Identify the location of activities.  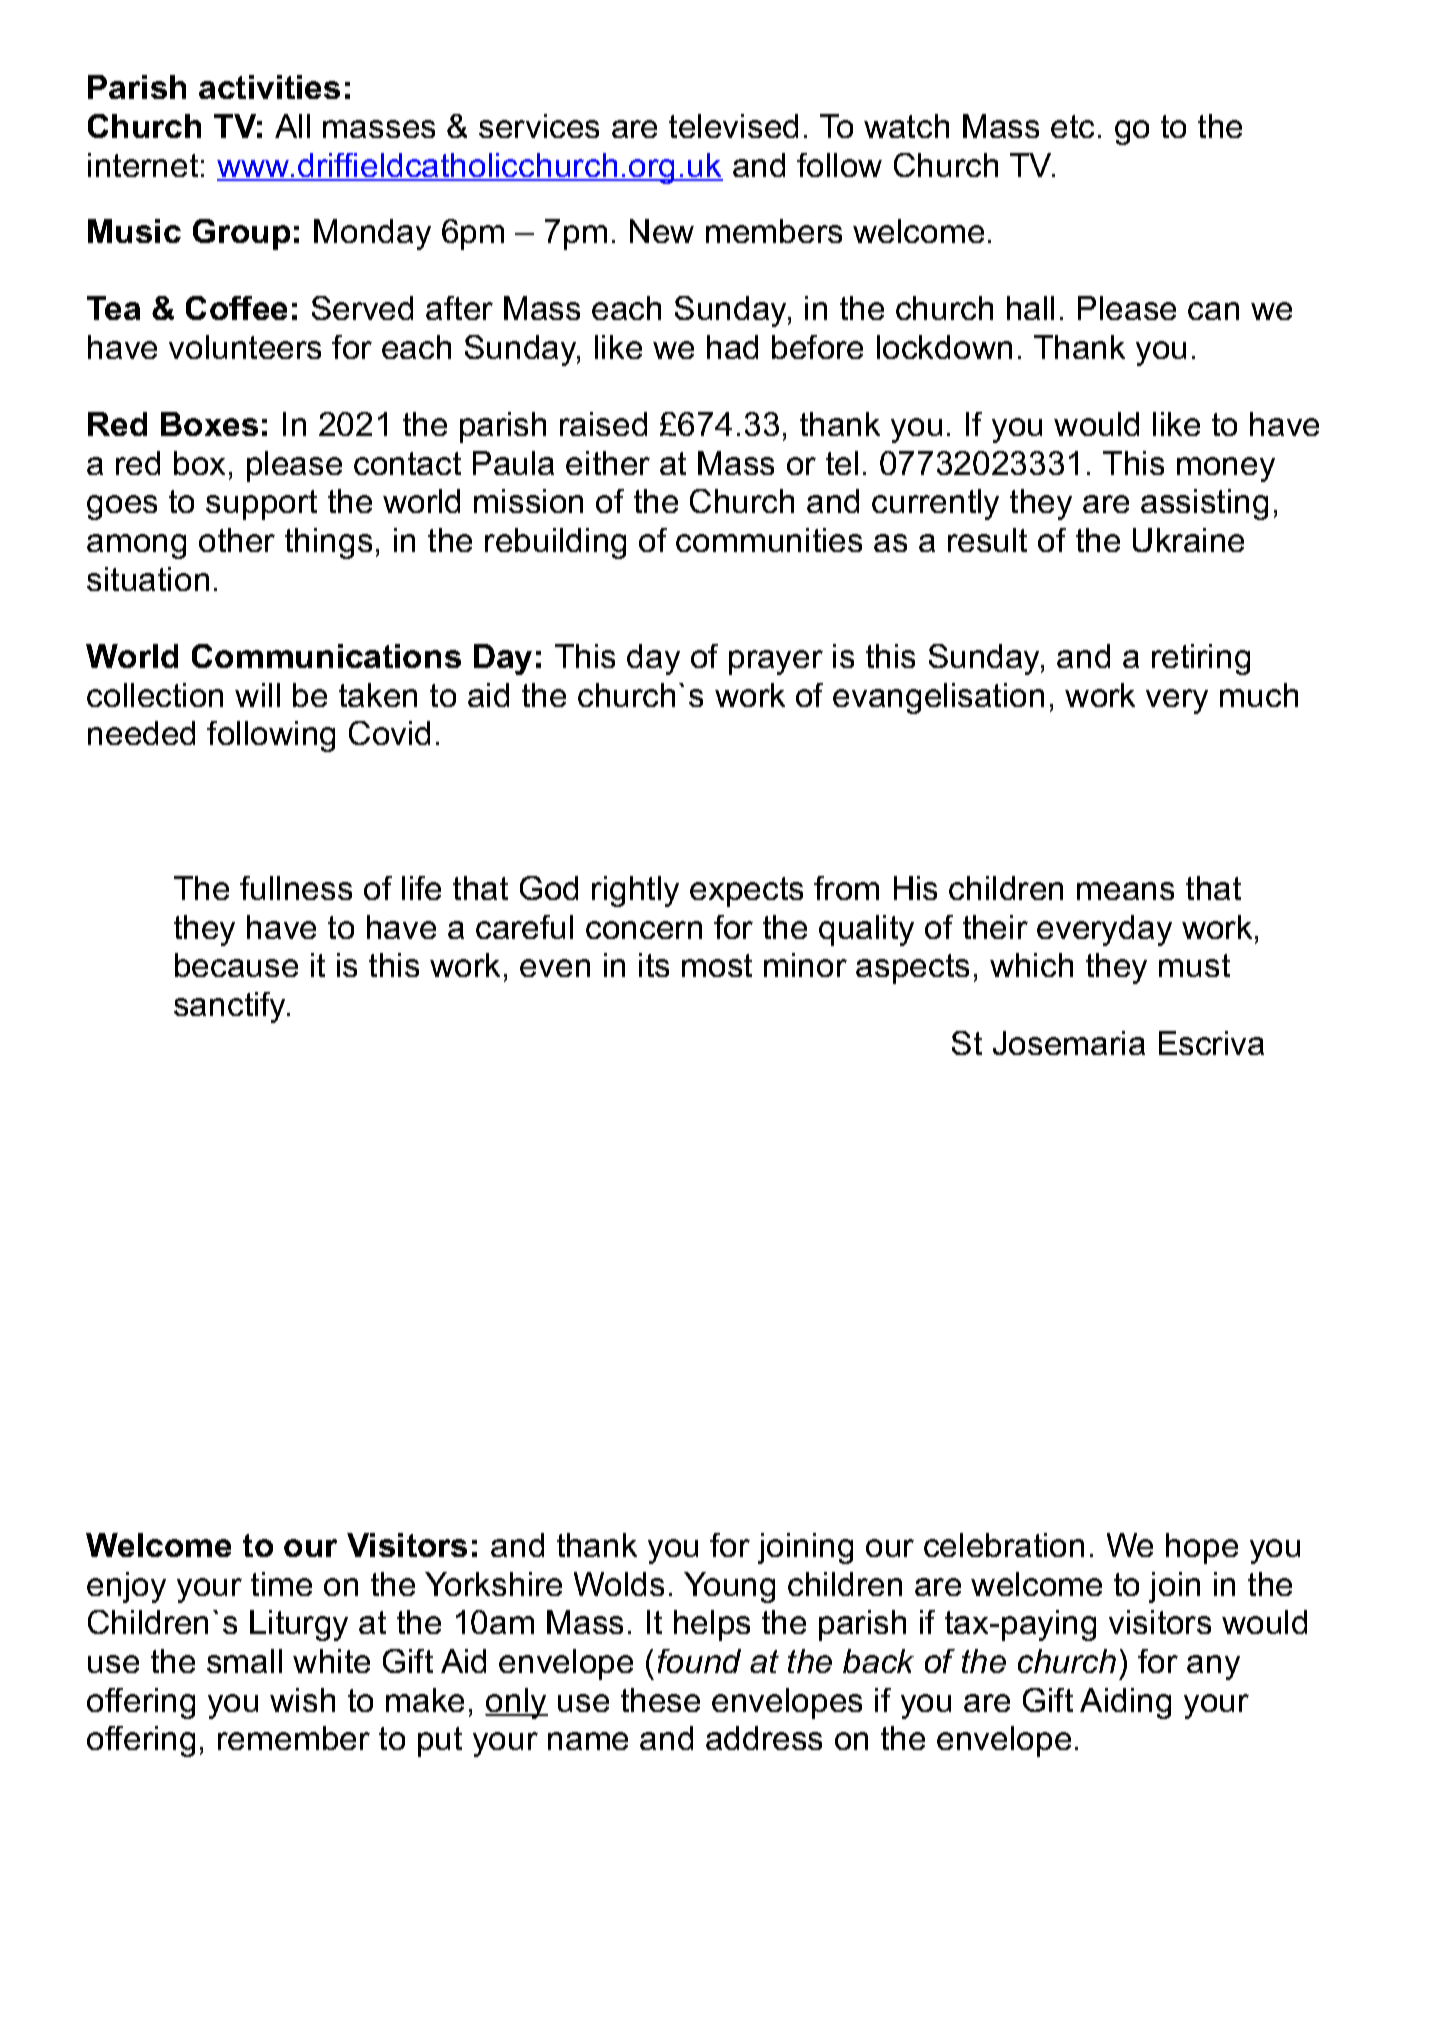
(269, 87).
